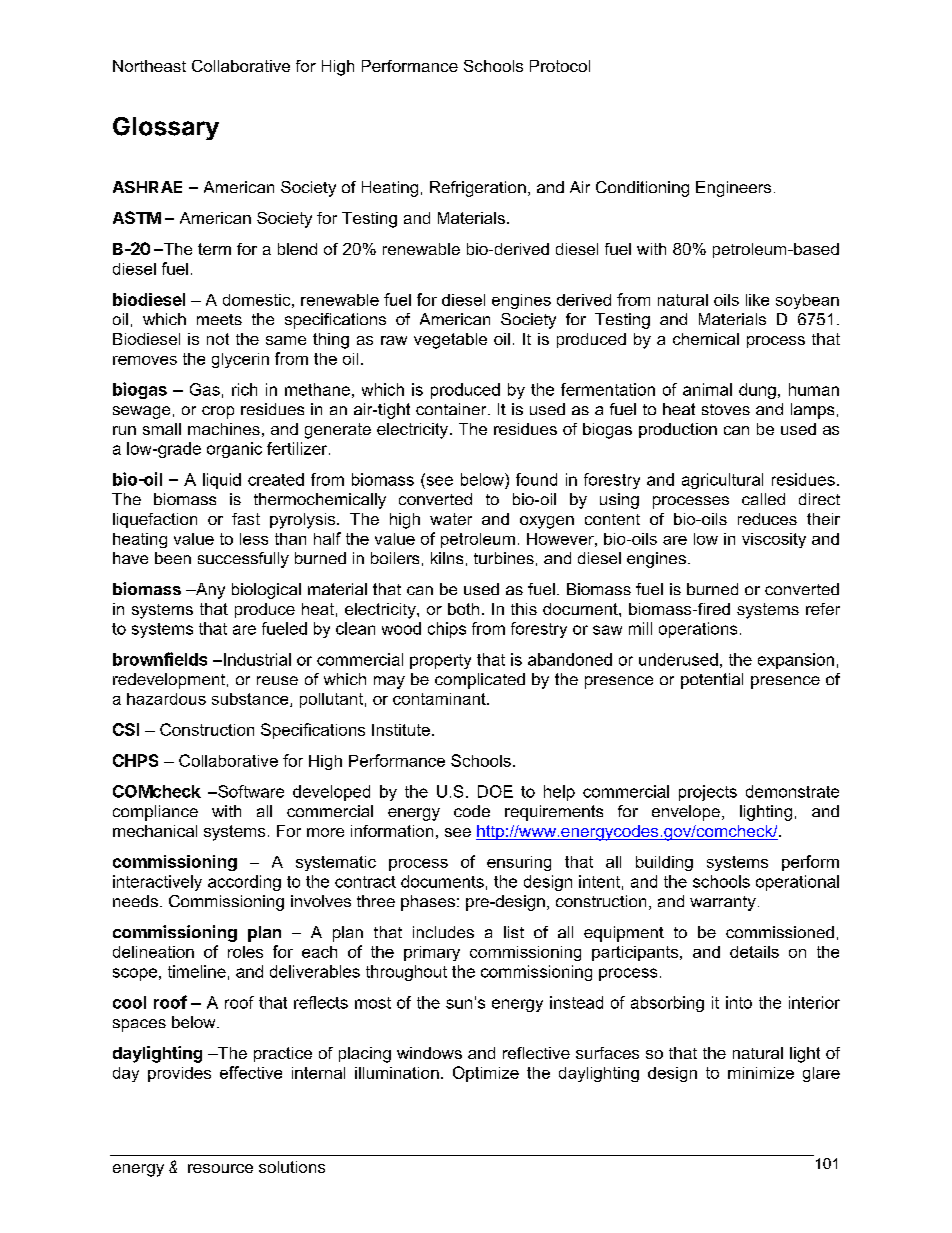  Describe the element at coordinates (166, 128) in the document. I see `Glossary` at that location.
